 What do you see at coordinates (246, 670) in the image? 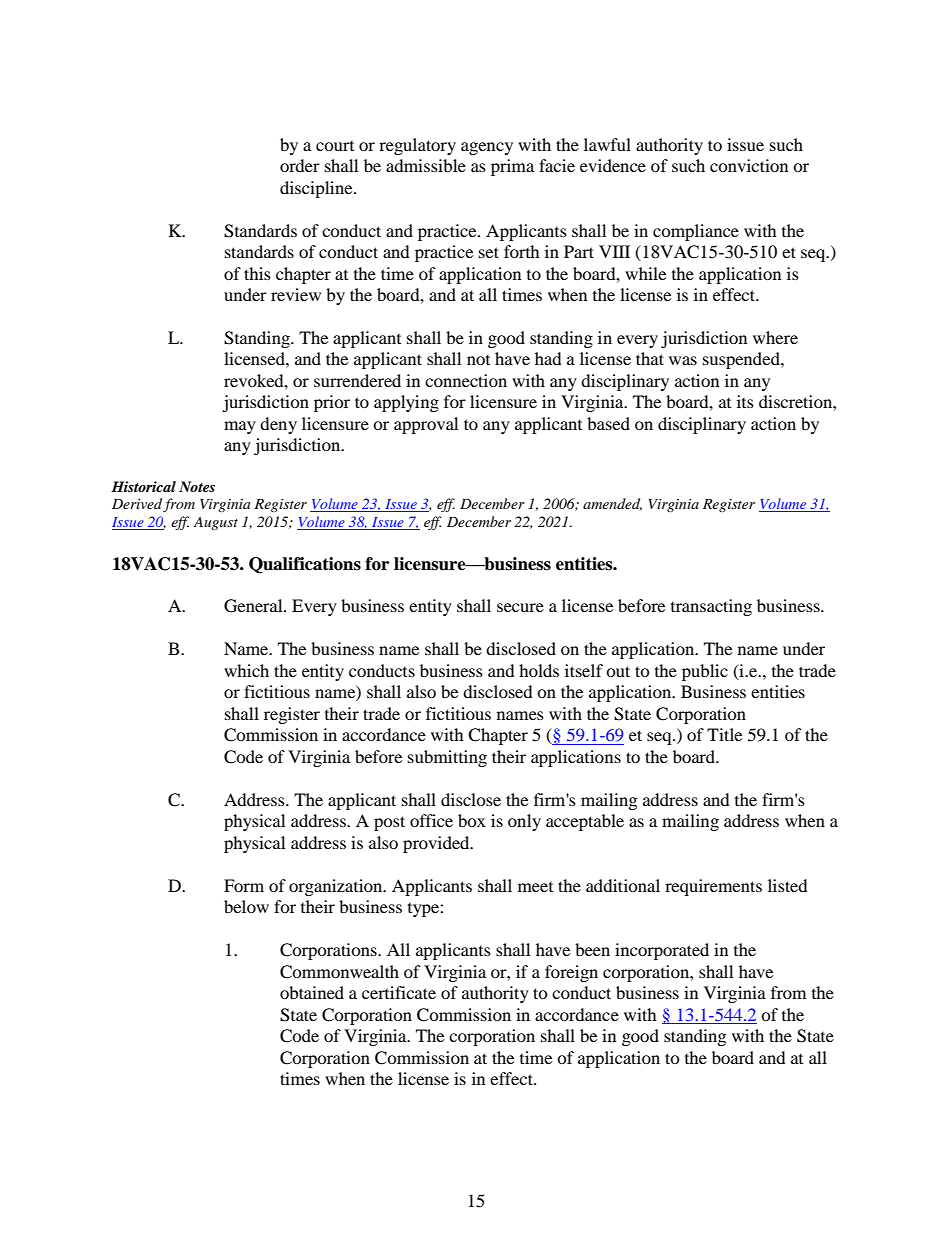
I see `which` at bounding box center [246, 670].
